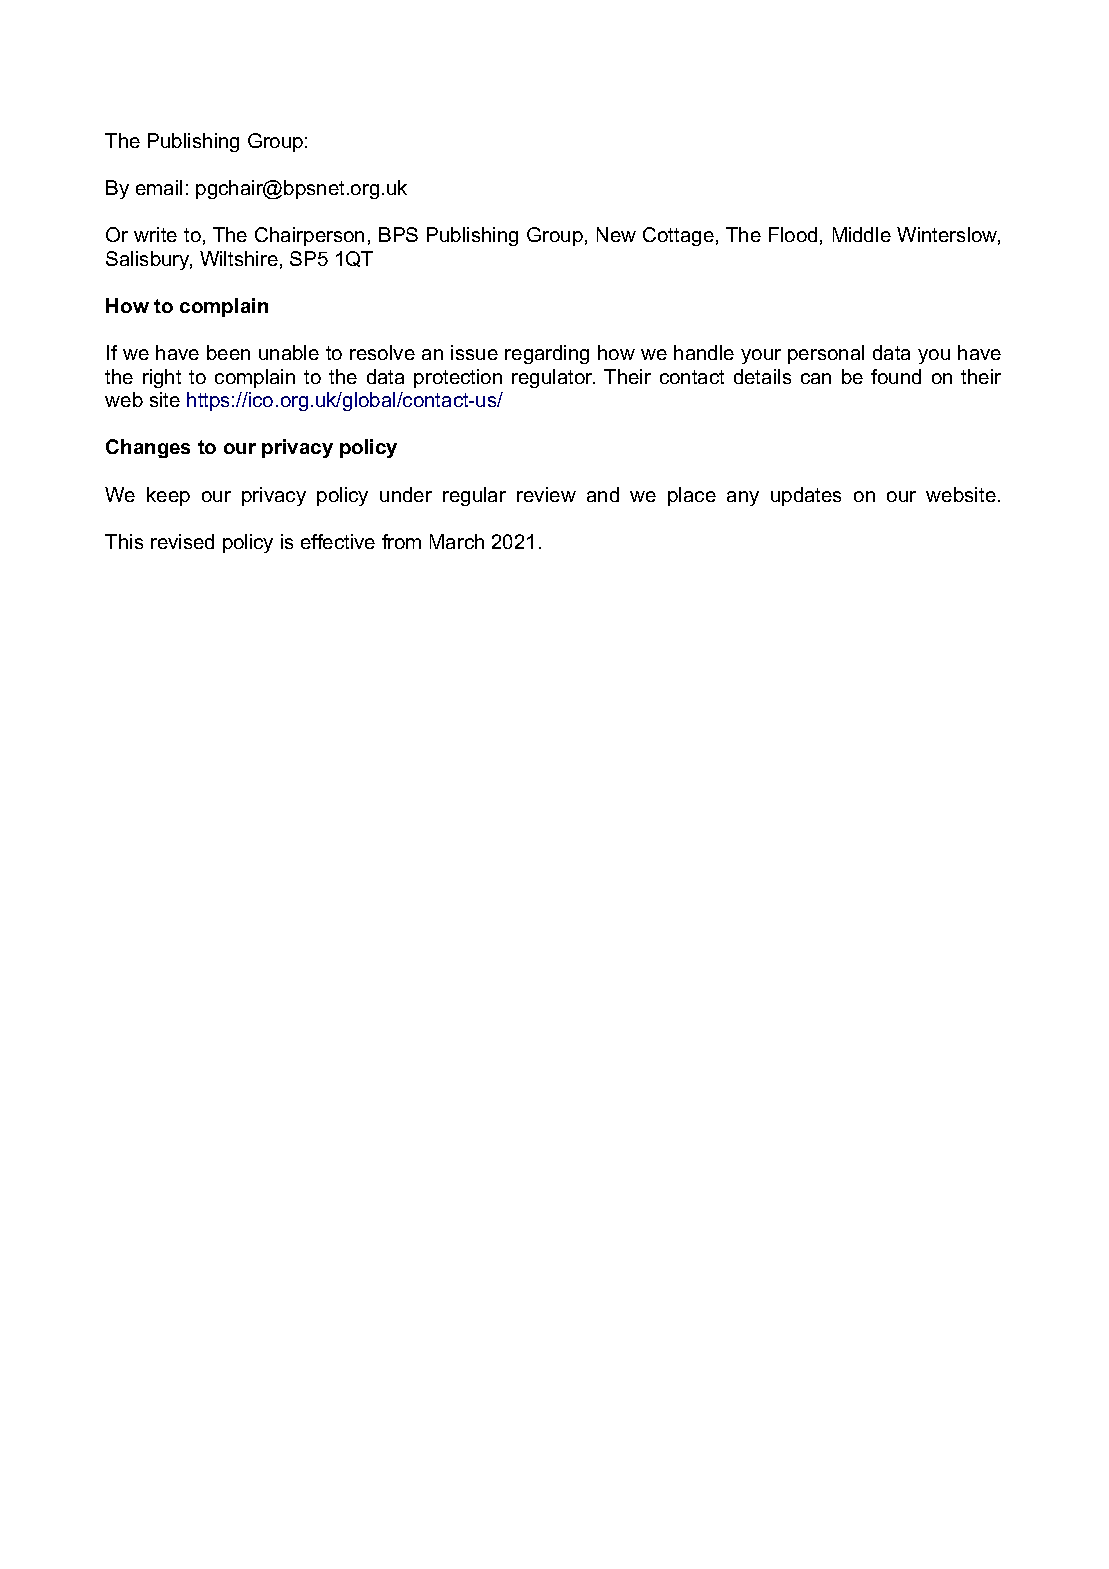 This screenshot has height=1569, width=1109. I want to click on revised, so click(182, 541).
